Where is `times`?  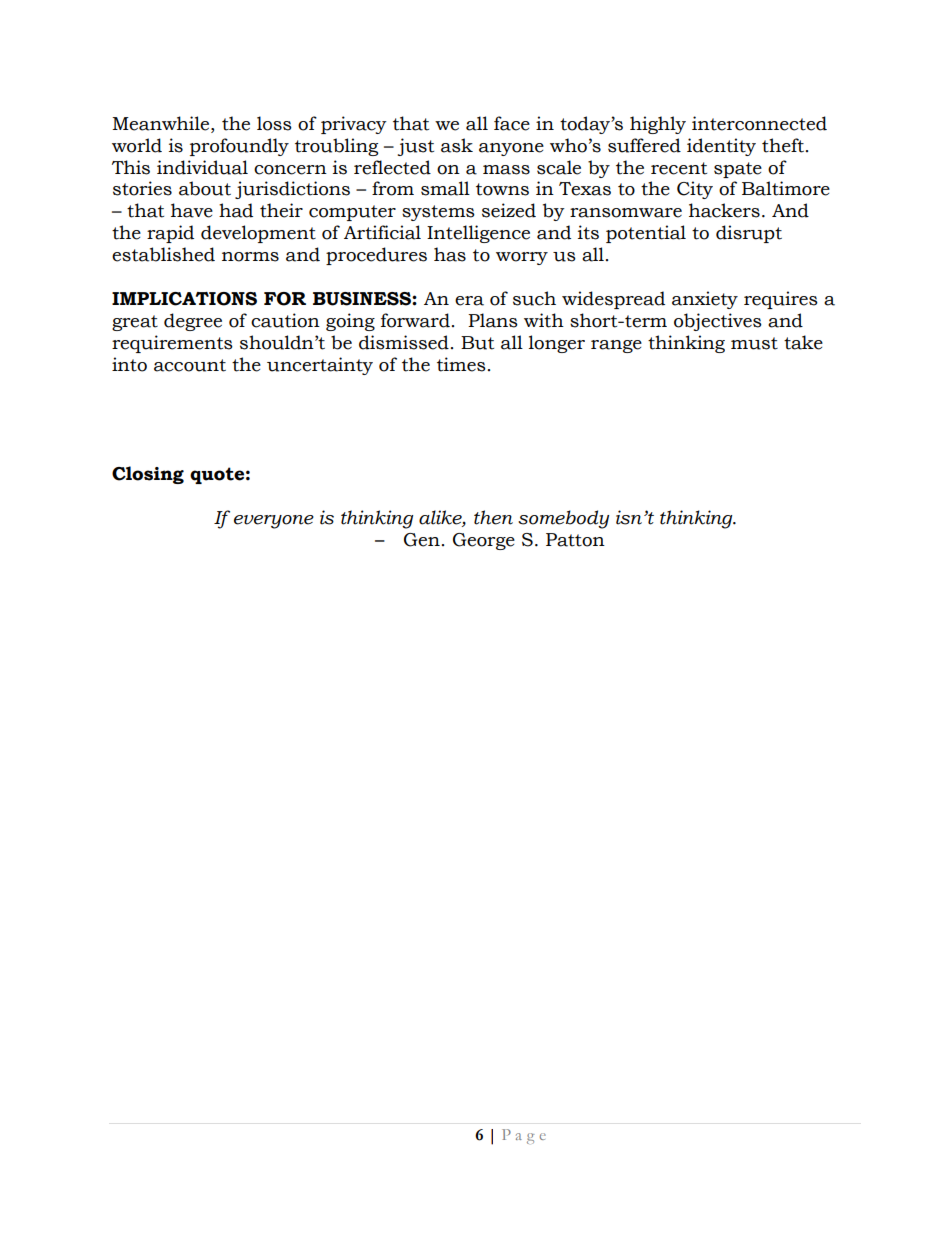 times is located at coordinates (461, 364).
